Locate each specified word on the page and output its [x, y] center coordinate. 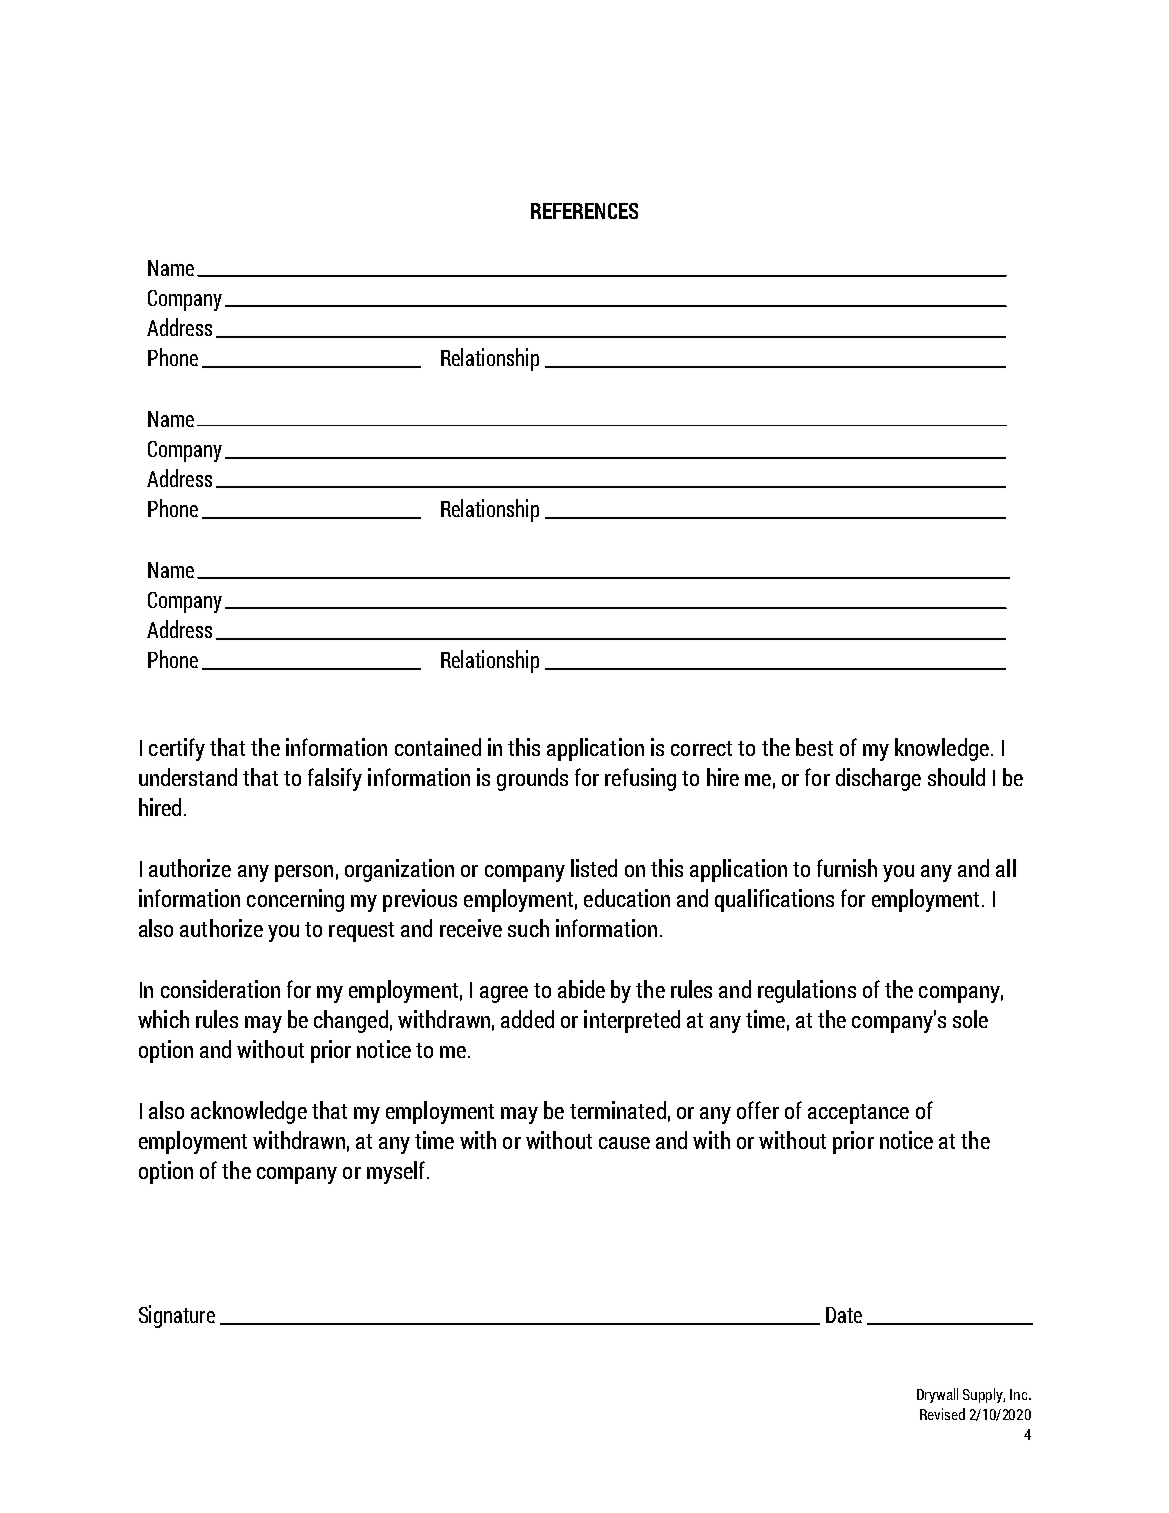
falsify [335, 779]
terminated [618, 1110]
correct [701, 748]
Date [844, 1315]
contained [438, 747]
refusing [640, 779]
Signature [177, 1316]
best [814, 747]
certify [177, 749]
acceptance [858, 1114]
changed [351, 1021]
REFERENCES [584, 211]
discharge [878, 779]
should [956, 777]
